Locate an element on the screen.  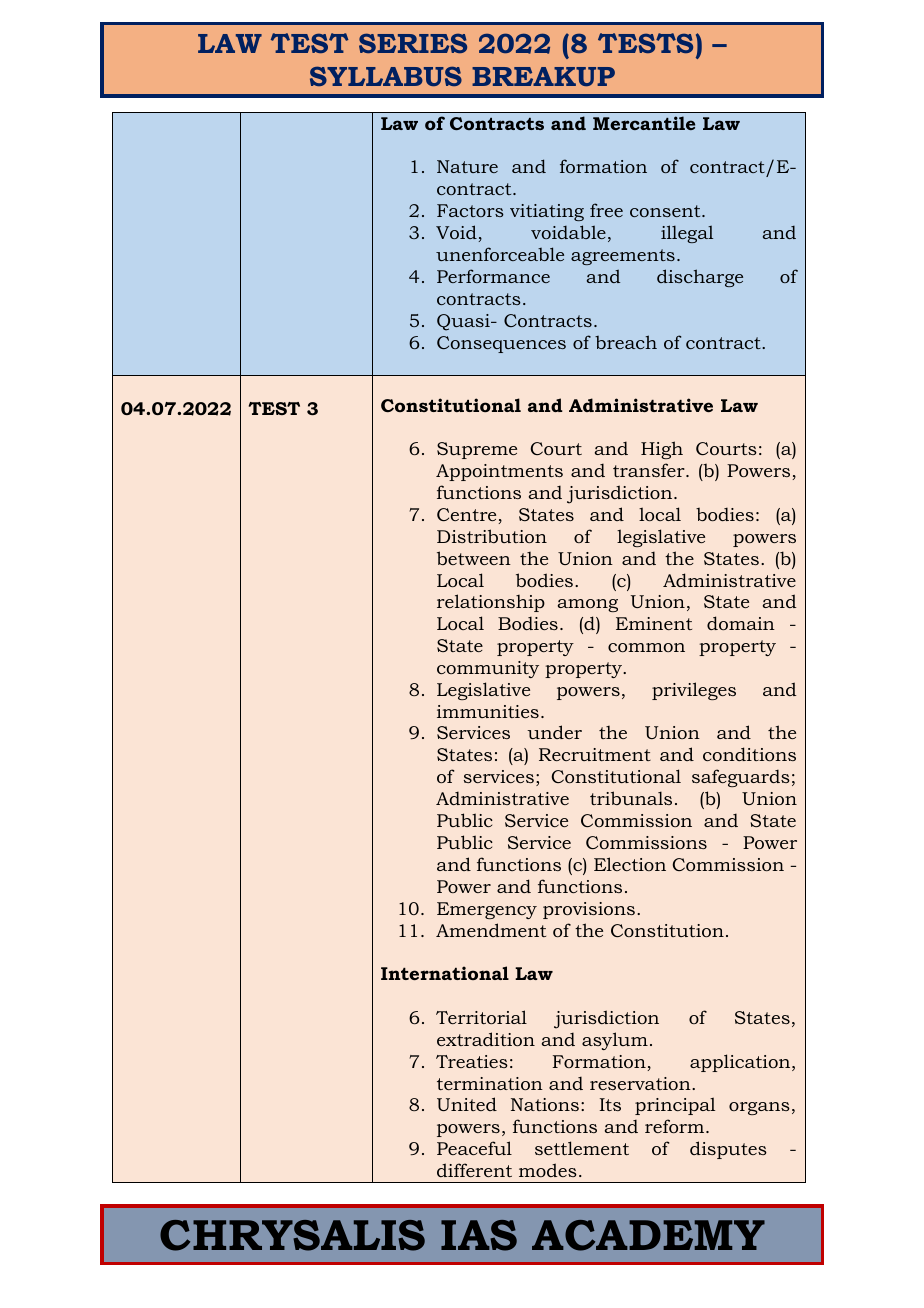
International is located at coordinates (445, 973).
